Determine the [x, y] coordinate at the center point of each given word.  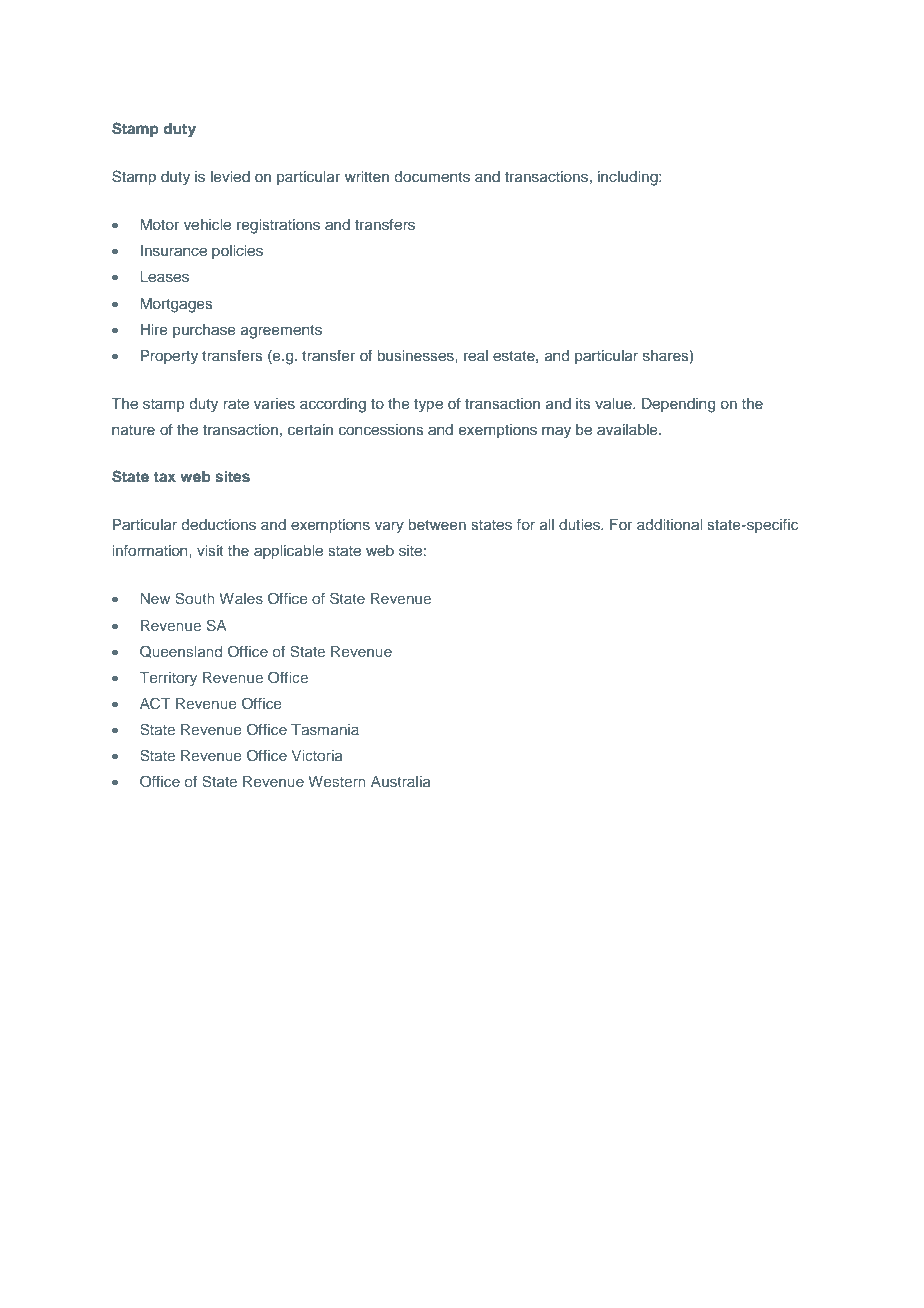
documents [432, 177]
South [195, 598]
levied [230, 176]
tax [165, 477]
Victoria [317, 755]
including [629, 178]
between [437, 524]
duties [580, 525]
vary [389, 527]
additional [669, 524]
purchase [204, 331]
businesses [417, 355]
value [614, 403]
